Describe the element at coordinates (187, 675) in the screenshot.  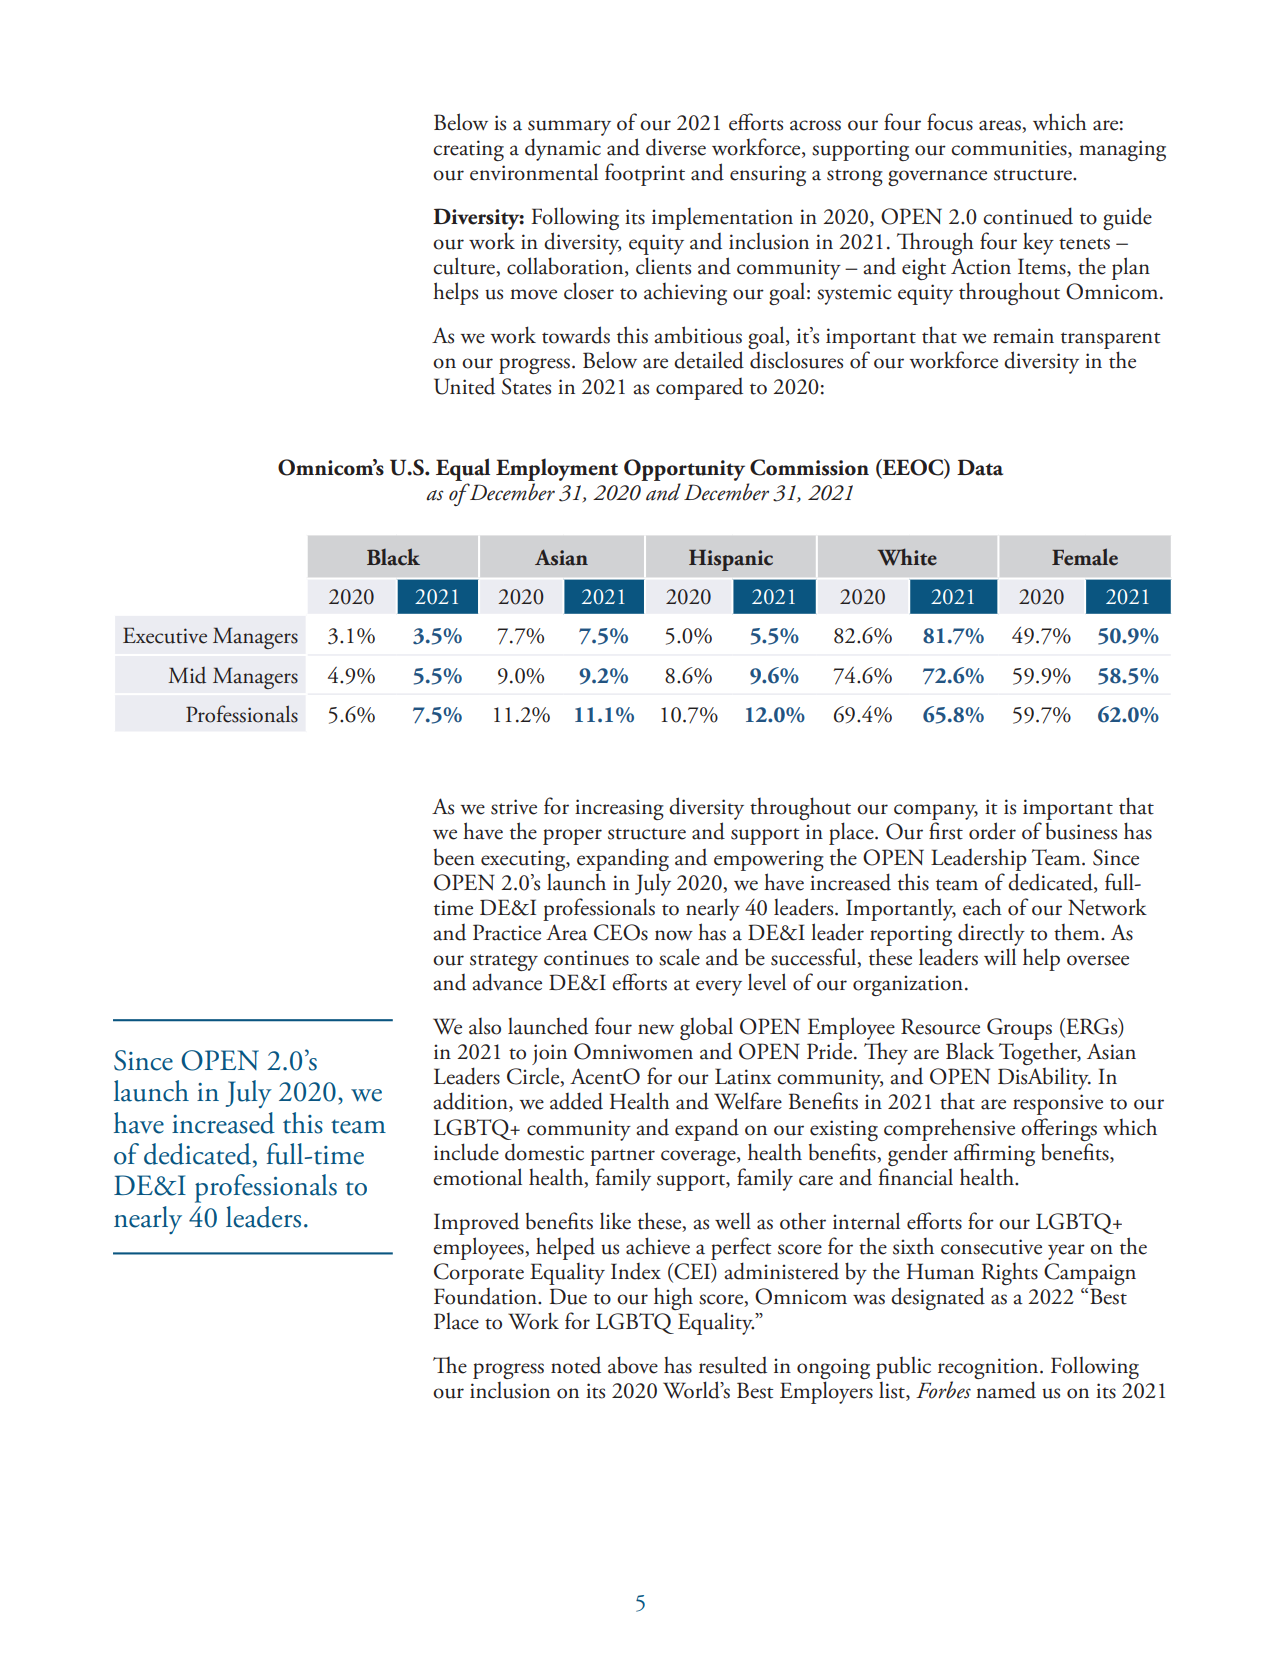
I see `Mid` at that location.
